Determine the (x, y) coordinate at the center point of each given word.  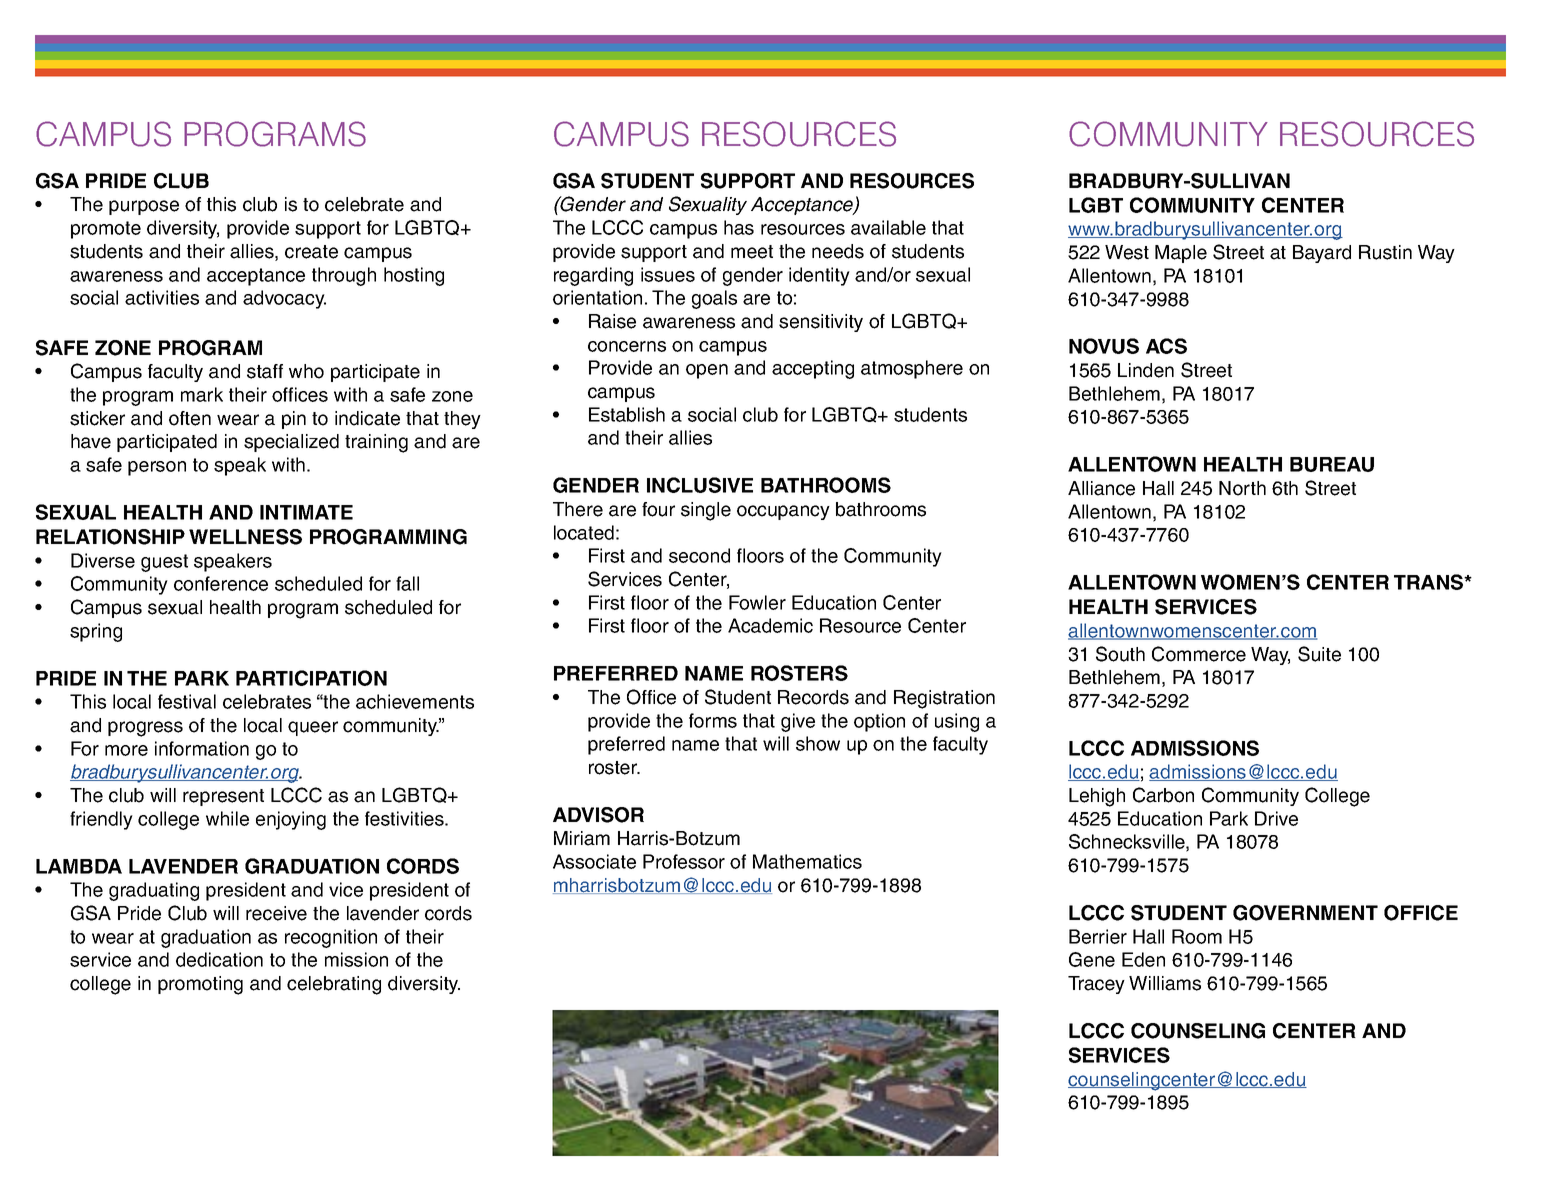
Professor (684, 861)
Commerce (1199, 654)
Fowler (757, 602)
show (818, 743)
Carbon (1163, 795)
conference (221, 583)
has (739, 227)
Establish (627, 414)
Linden (1146, 370)
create (311, 252)
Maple (1181, 254)
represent (223, 797)
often (190, 418)
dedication (219, 959)
